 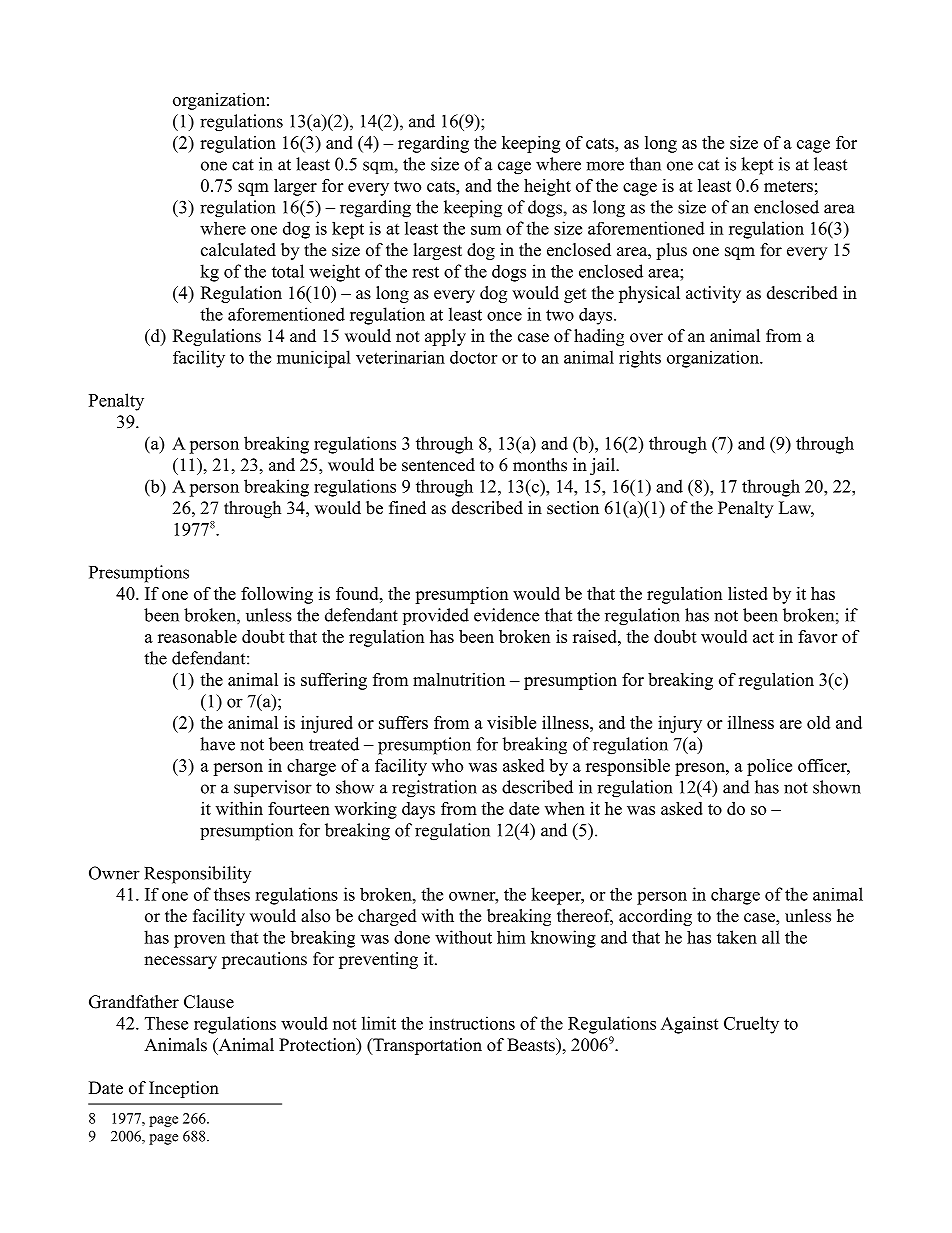 What do you see at coordinates (603, 466) in the screenshot?
I see `jail` at bounding box center [603, 466].
